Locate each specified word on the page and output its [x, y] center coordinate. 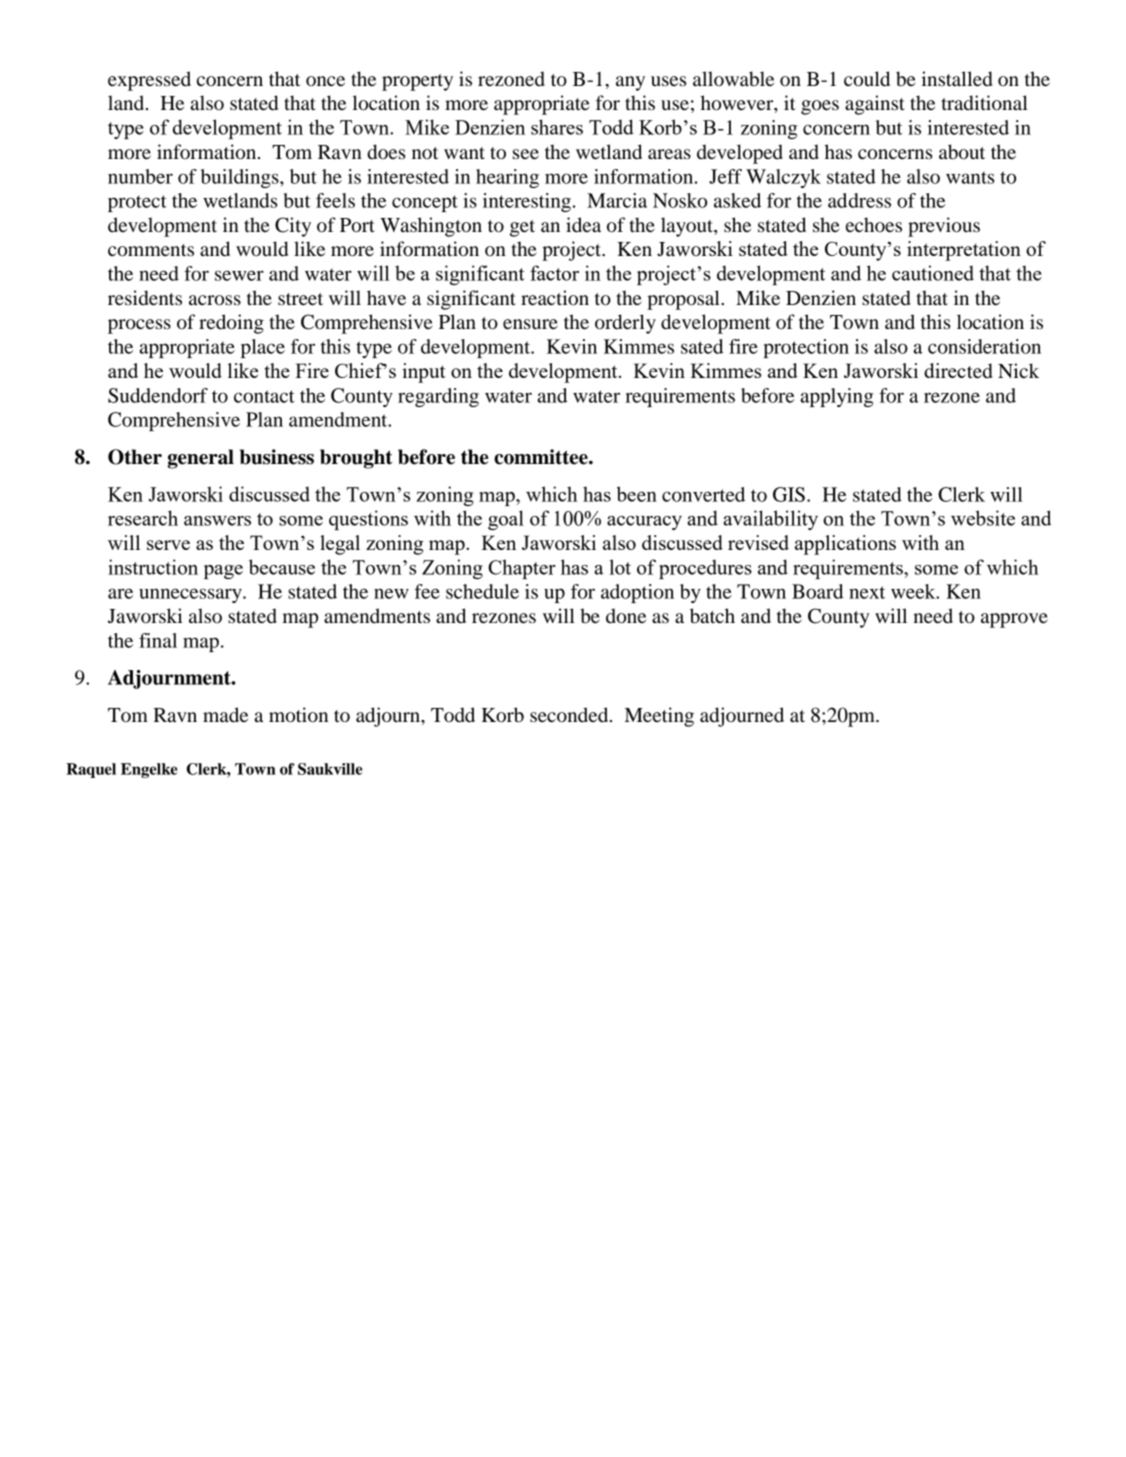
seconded [570, 715]
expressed [149, 81]
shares [557, 127]
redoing [231, 324]
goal [506, 520]
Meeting [659, 717]
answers [217, 521]
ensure [530, 324]
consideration [984, 346]
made [225, 715]
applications [845, 545]
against [875, 105]
